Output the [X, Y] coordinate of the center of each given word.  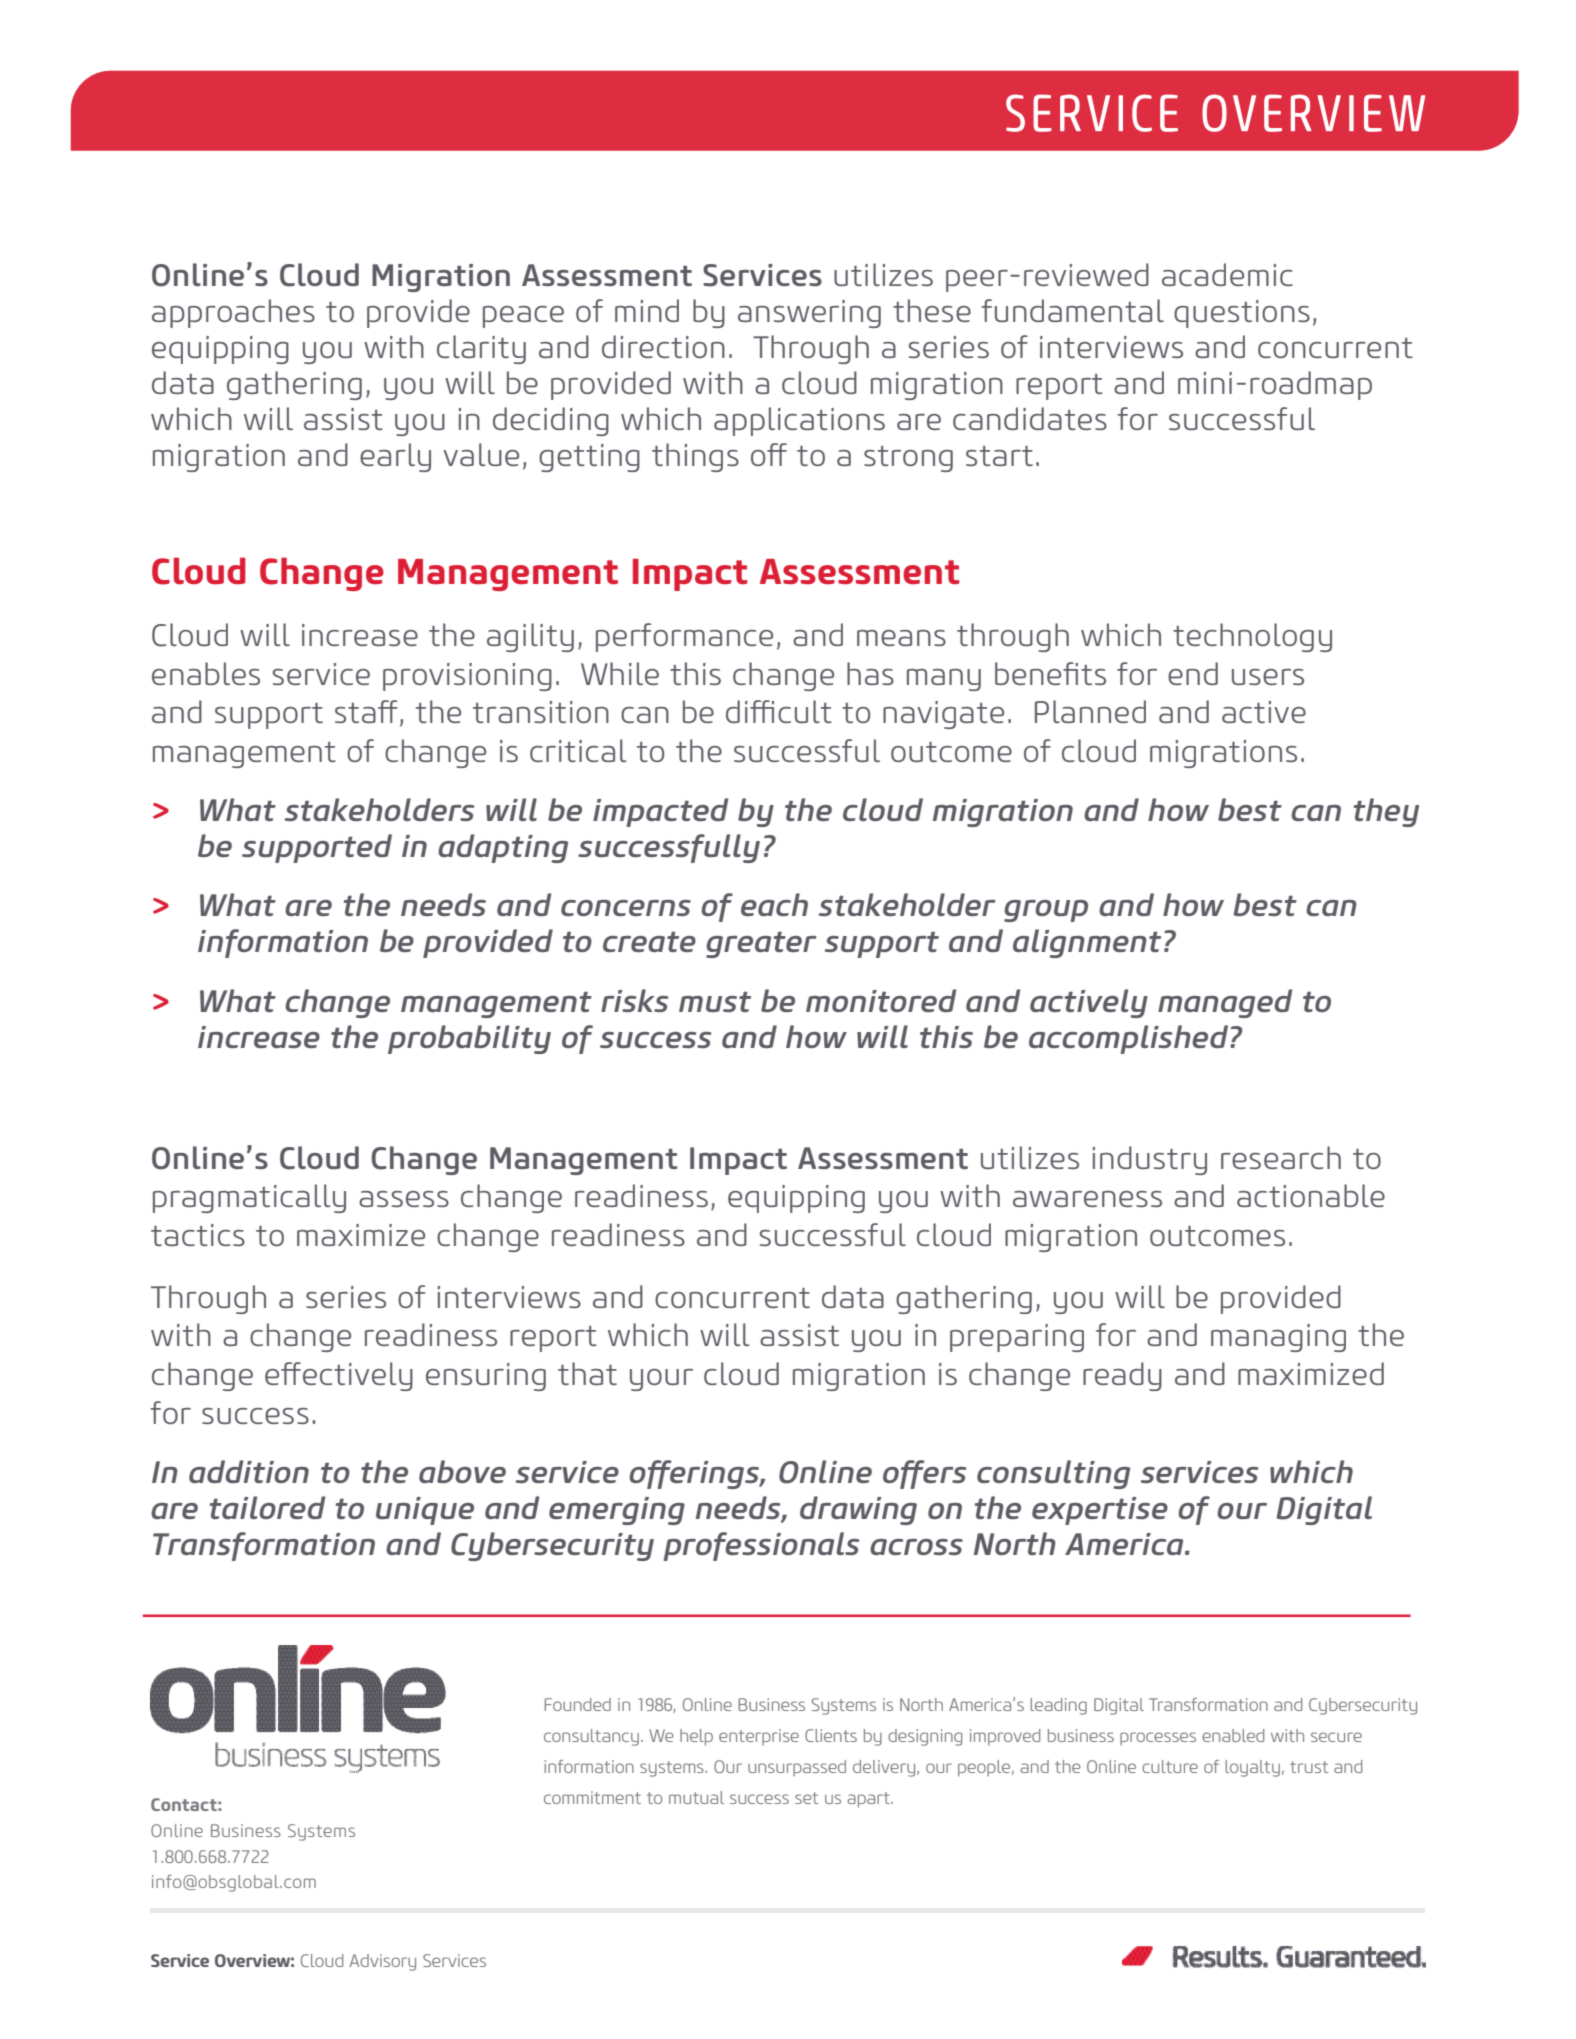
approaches [233, 313]
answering [809, 314]
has [870, 673]
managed [1225, 1003]
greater [761, 945]
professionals [761, 1546]
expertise [1100, 1511]
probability [469, 1039]
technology [1252, 637]
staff [366, 711]
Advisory [383, 1962]
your [661, 1380]
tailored [268, 1507]
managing [1278, 1338]
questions [1242, 314]
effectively [339, 1376]
